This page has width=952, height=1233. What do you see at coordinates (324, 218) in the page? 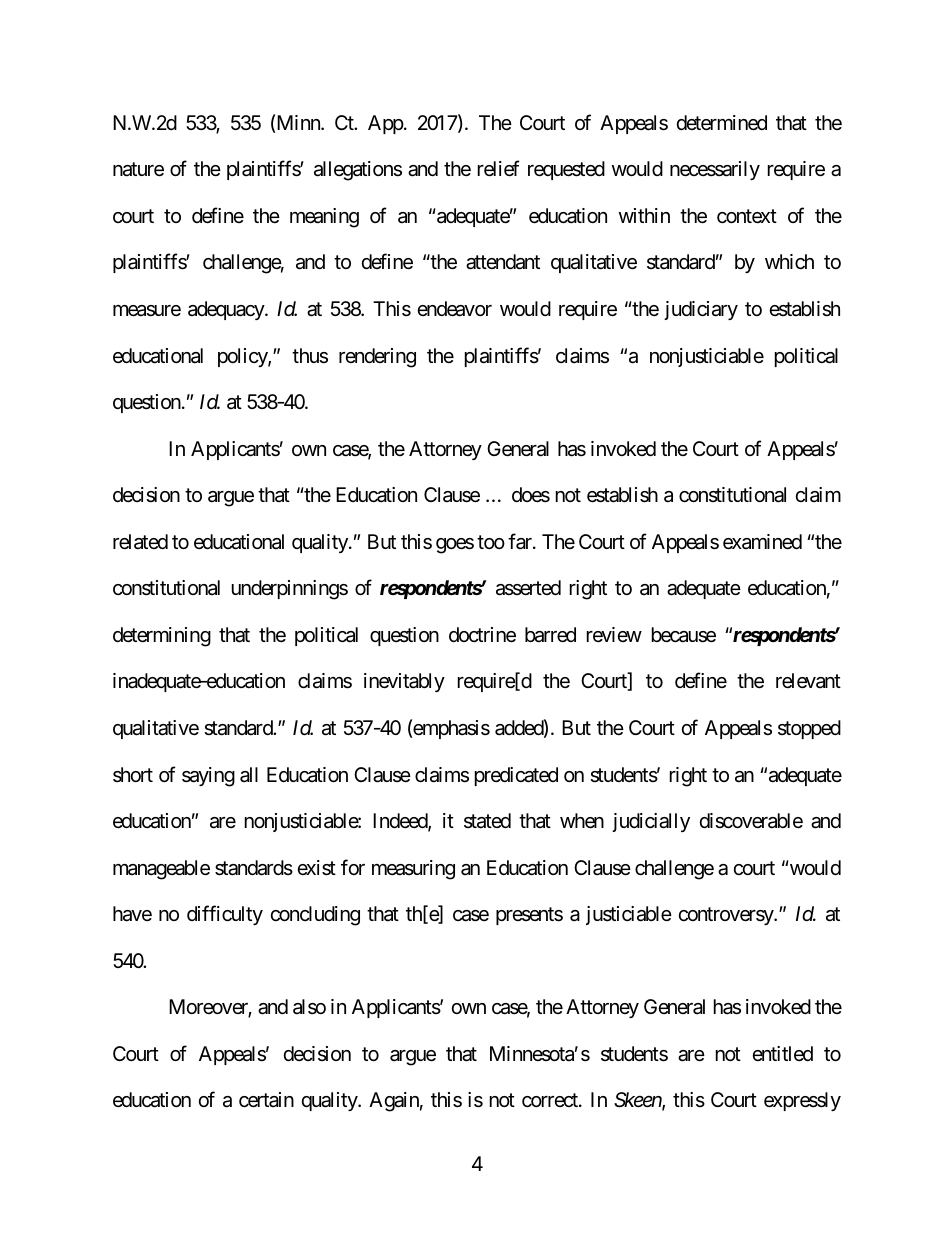
I see `meaning` at bounding box center [324, 218].
